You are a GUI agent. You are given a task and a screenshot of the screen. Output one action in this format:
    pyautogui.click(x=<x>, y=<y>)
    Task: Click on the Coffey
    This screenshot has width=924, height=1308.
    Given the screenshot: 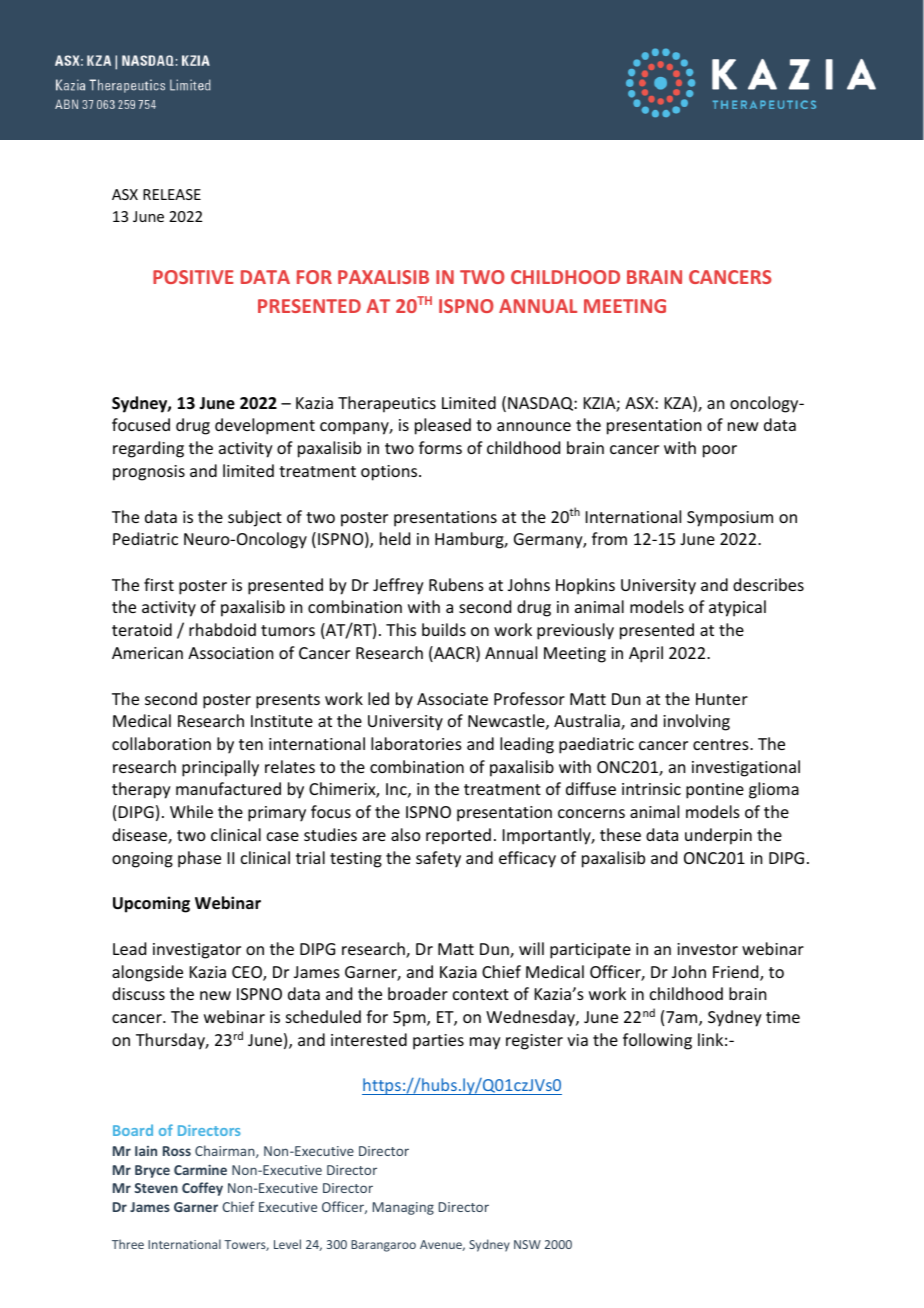 What is the action you would take?
    pyautogui.click(x=202, y=1189)
